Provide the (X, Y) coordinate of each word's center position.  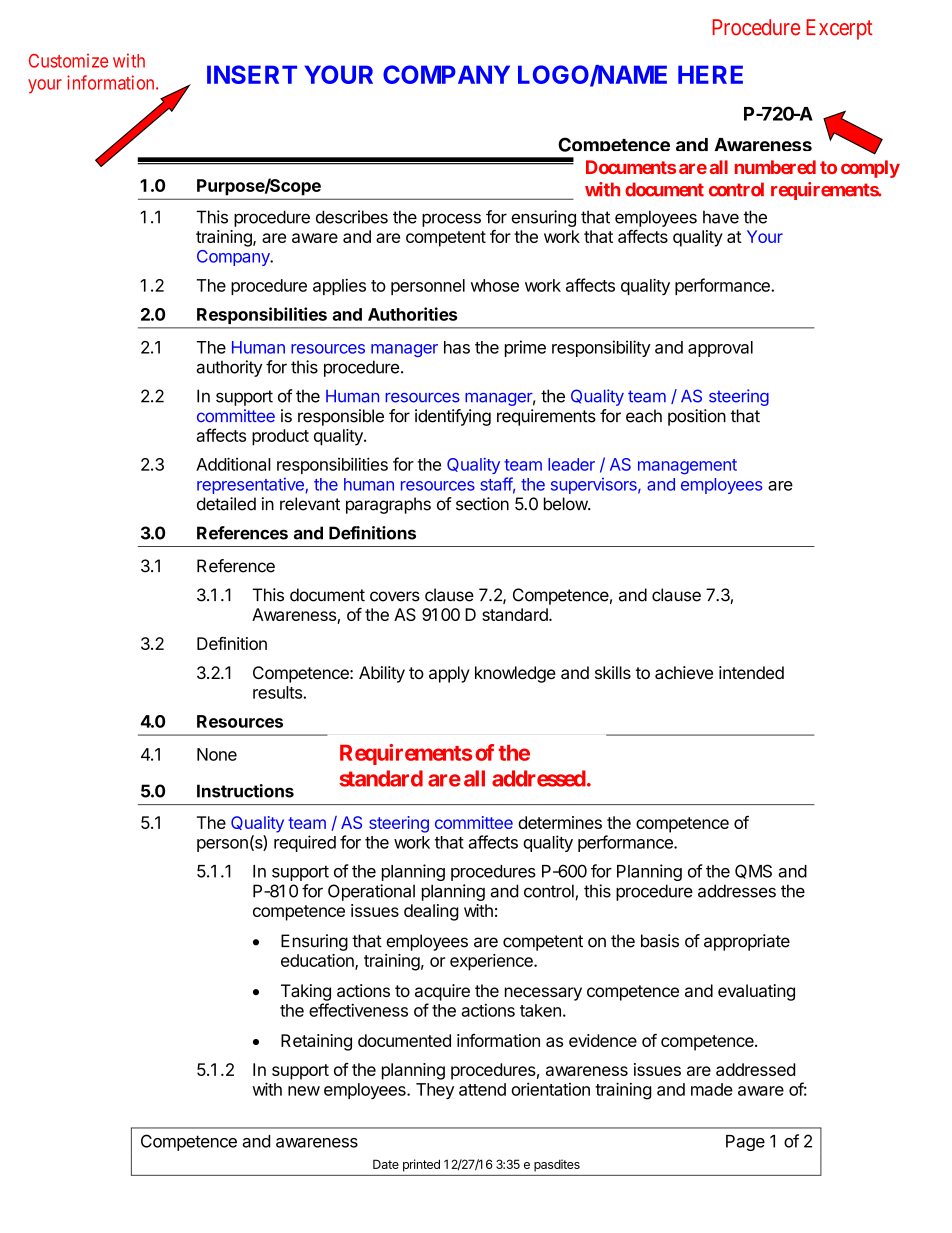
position (697, 417)
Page (745, 1143)
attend (482, 1089)
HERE (710, 74)
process (451, 220)
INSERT (252, 74)
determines (560, 822)
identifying (453, 417)
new (304, 1091)
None (217, 754)
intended (751, 672)
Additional (233, 464)
